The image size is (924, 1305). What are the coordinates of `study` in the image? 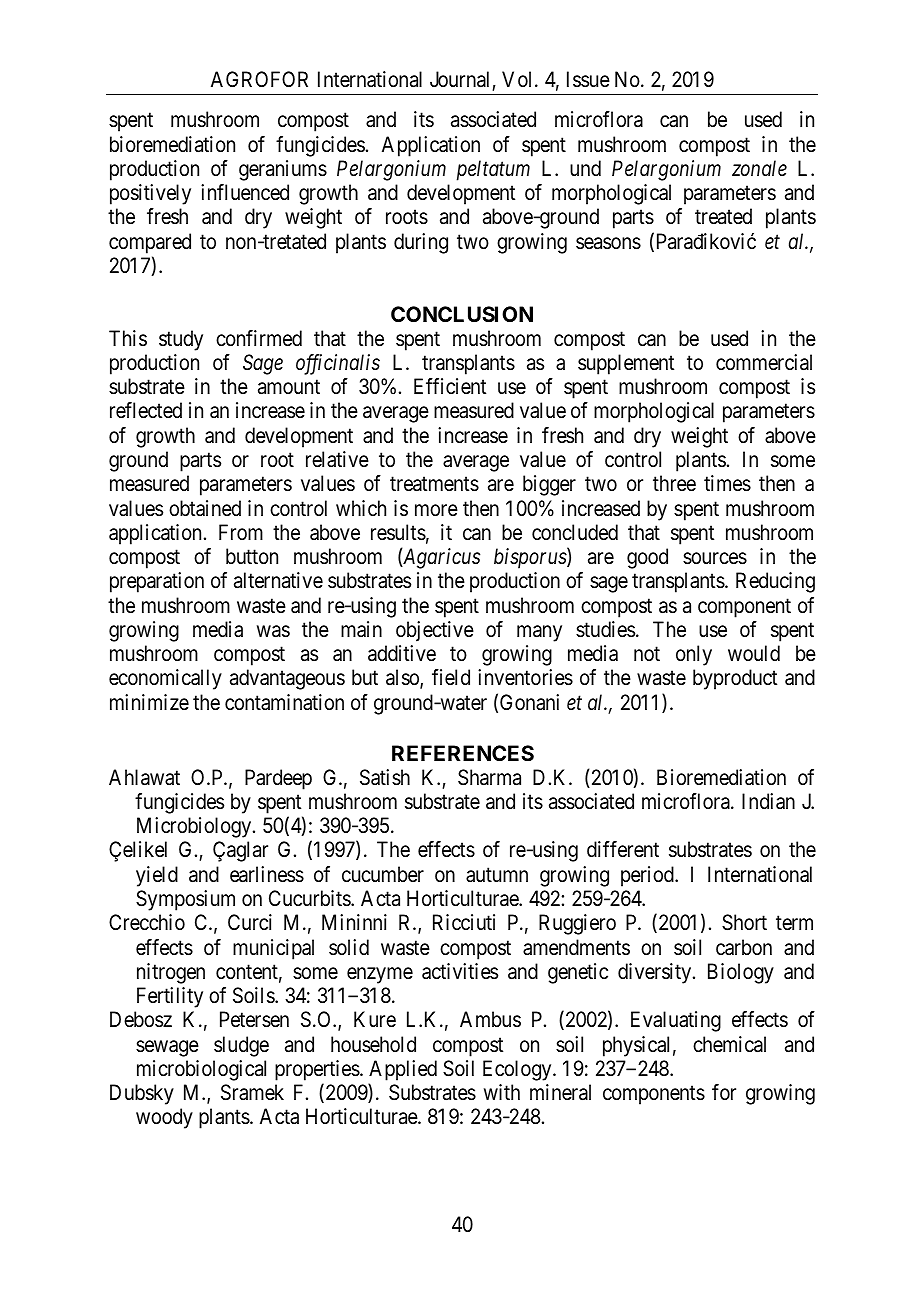 It's located at (181, 340).
